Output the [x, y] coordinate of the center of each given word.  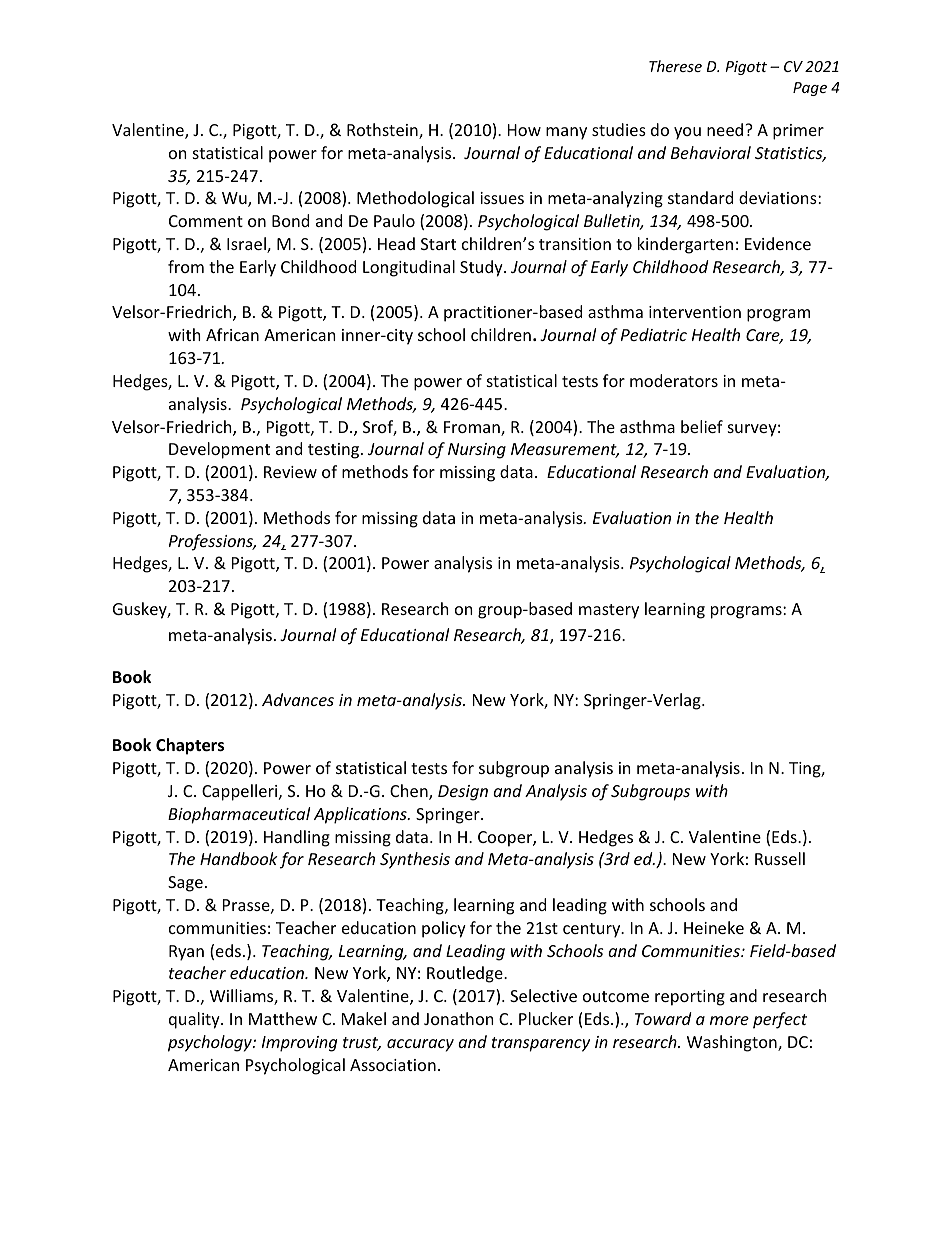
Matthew [283, 1018]
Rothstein [383, 131]
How [524, 130]
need [726, 129]
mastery [609, 611]
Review [290, 472]
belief [702, 426]
